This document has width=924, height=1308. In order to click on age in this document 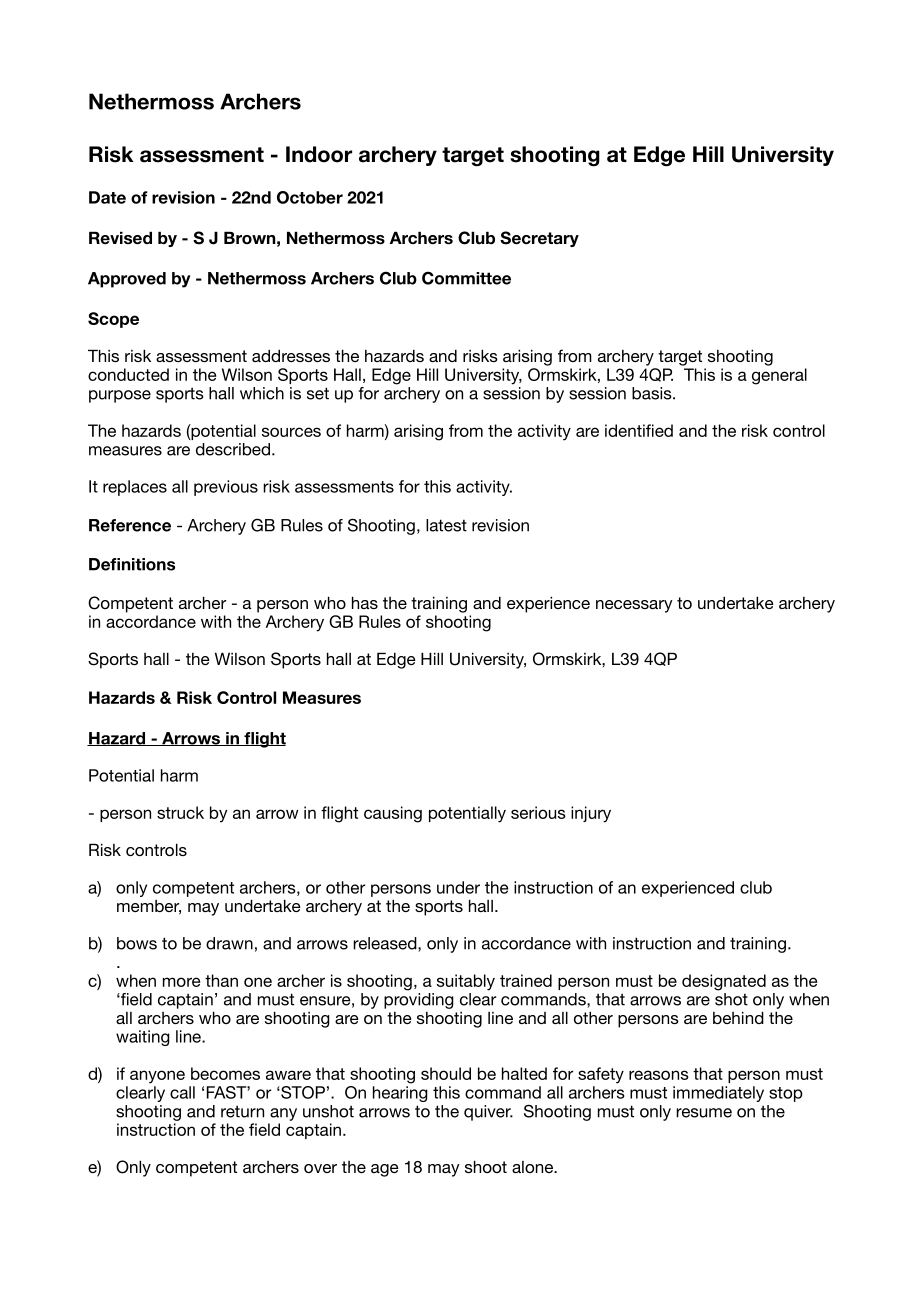, I will do `click(385, 1170)`.
